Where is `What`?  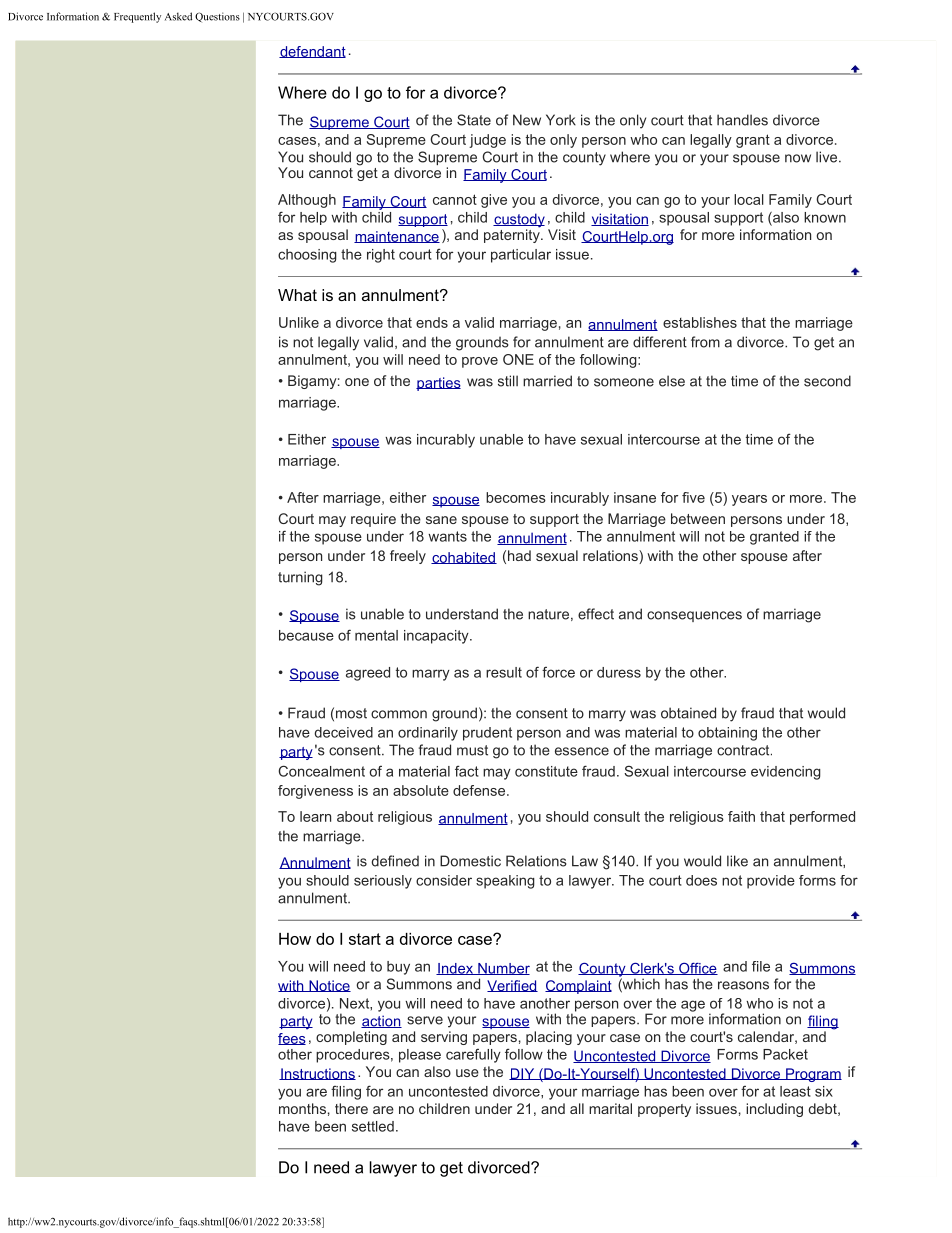 What is located at coordinates (297, 295).
